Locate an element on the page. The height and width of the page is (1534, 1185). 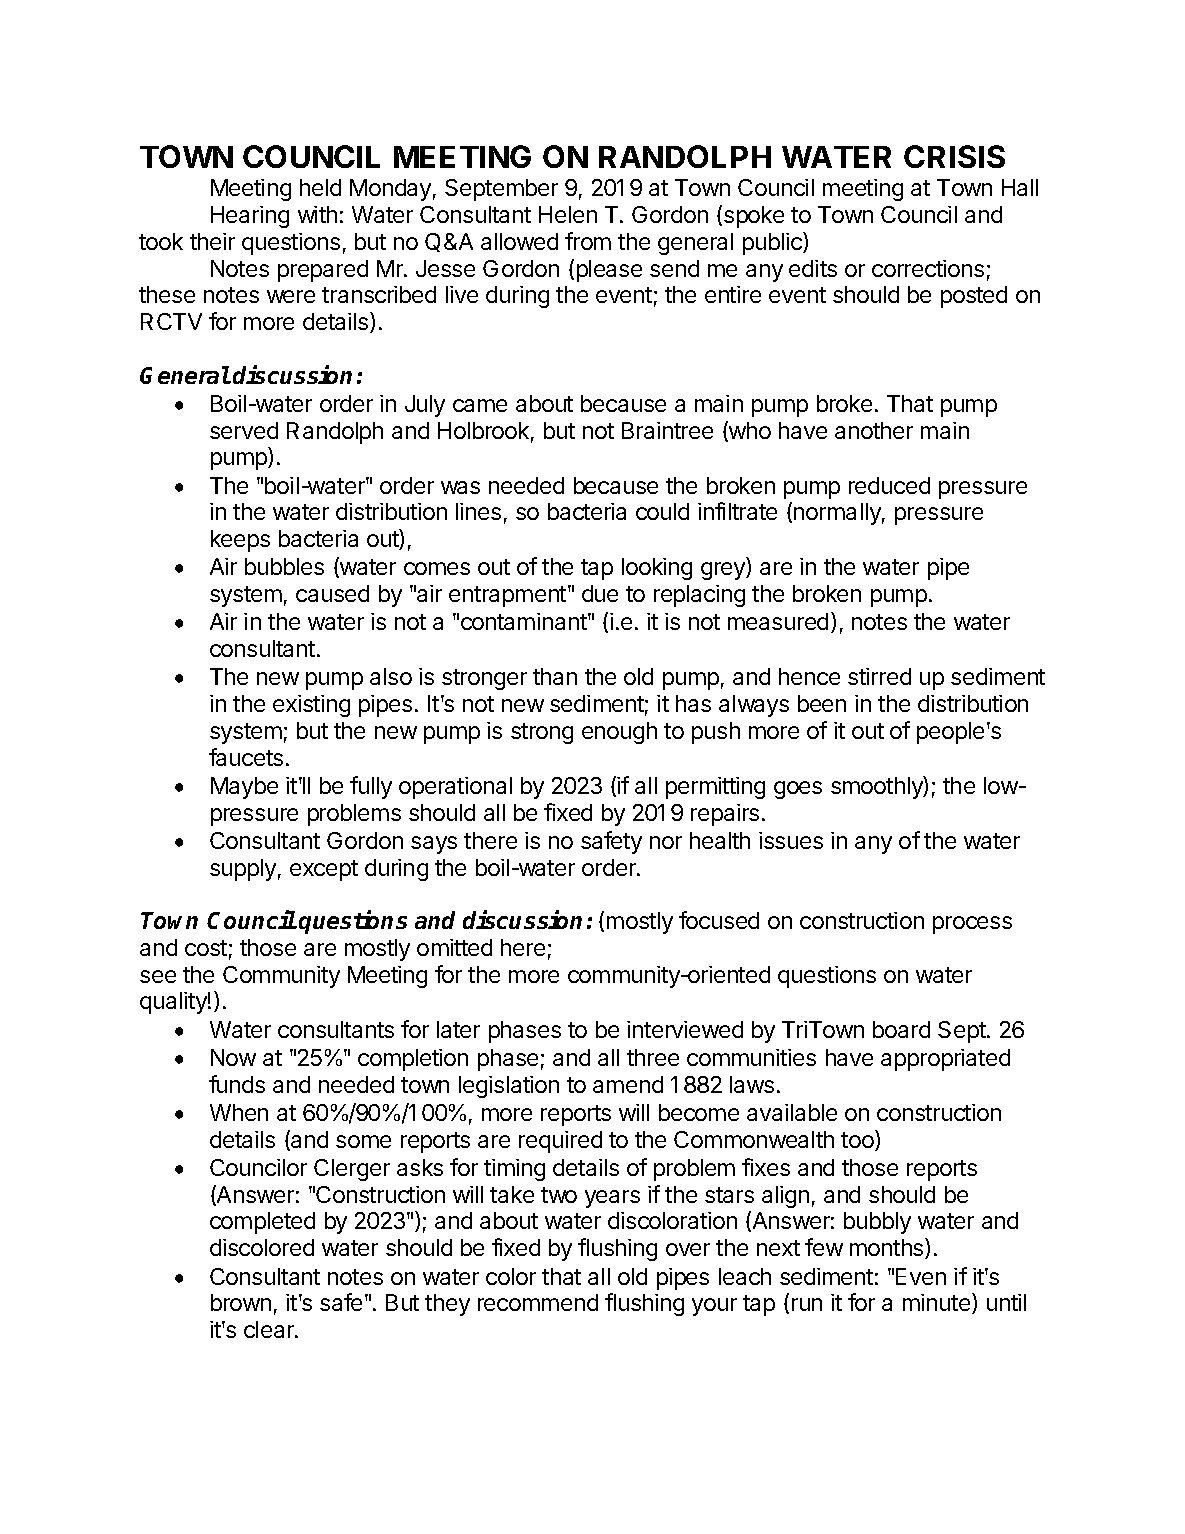
brown is located at coordinates (241, 1302).
